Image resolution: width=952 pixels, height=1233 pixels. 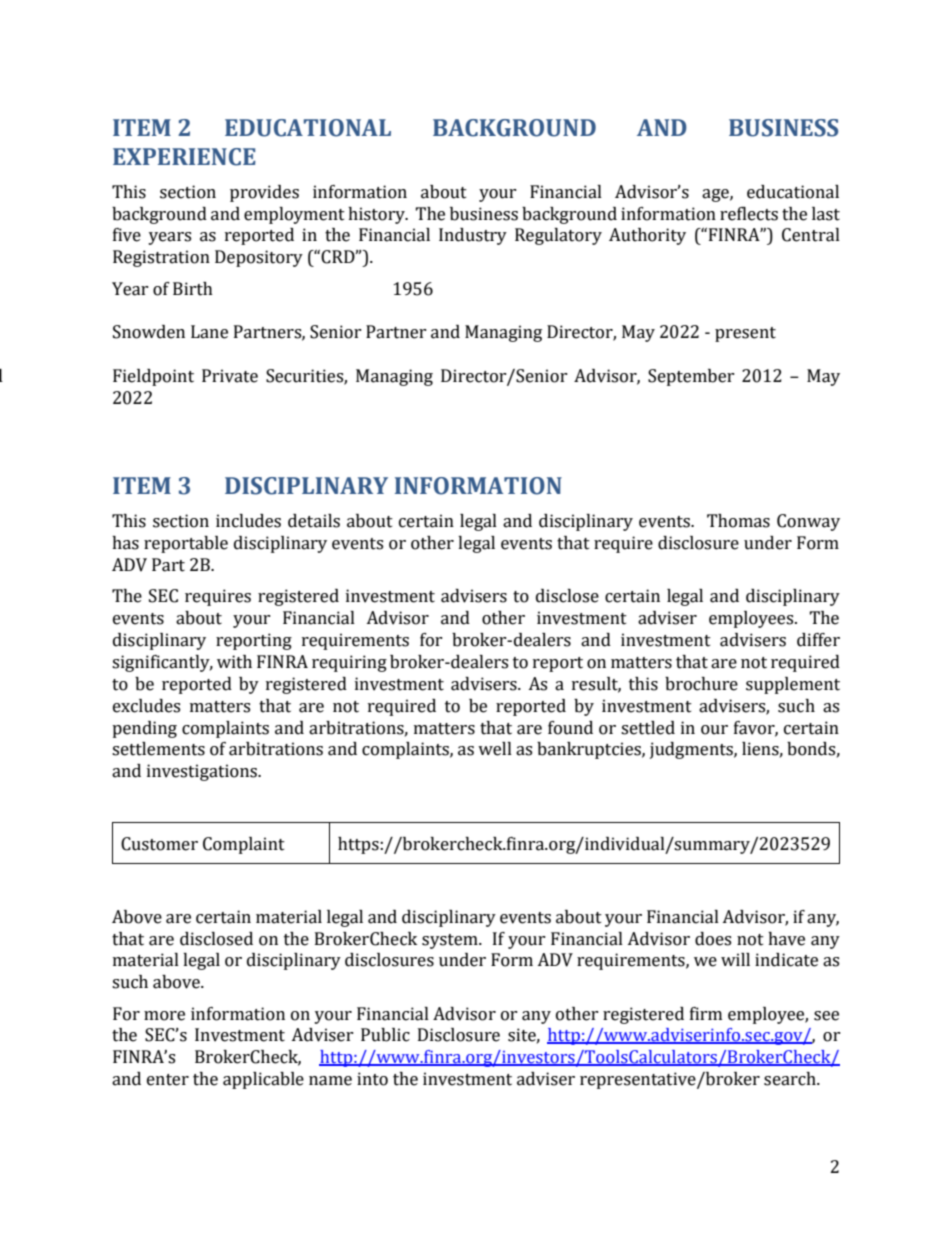 What do you see at coordinates (168, 1080) in the document?
I see `enter` at bounding box center [168, 1080].
